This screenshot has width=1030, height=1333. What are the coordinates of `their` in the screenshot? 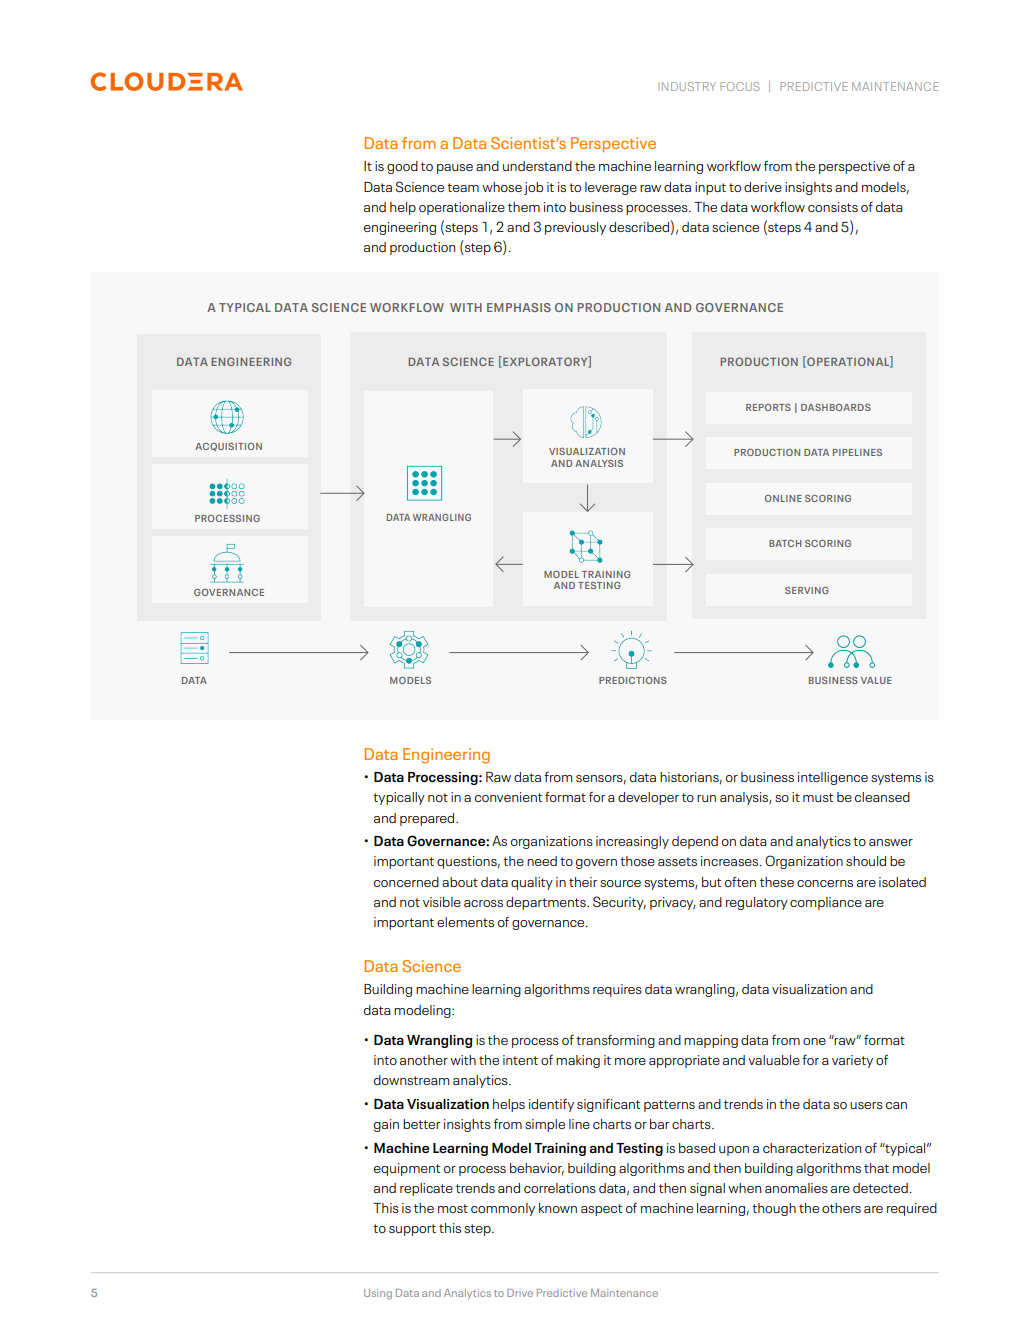 It's located at (583, 882).
